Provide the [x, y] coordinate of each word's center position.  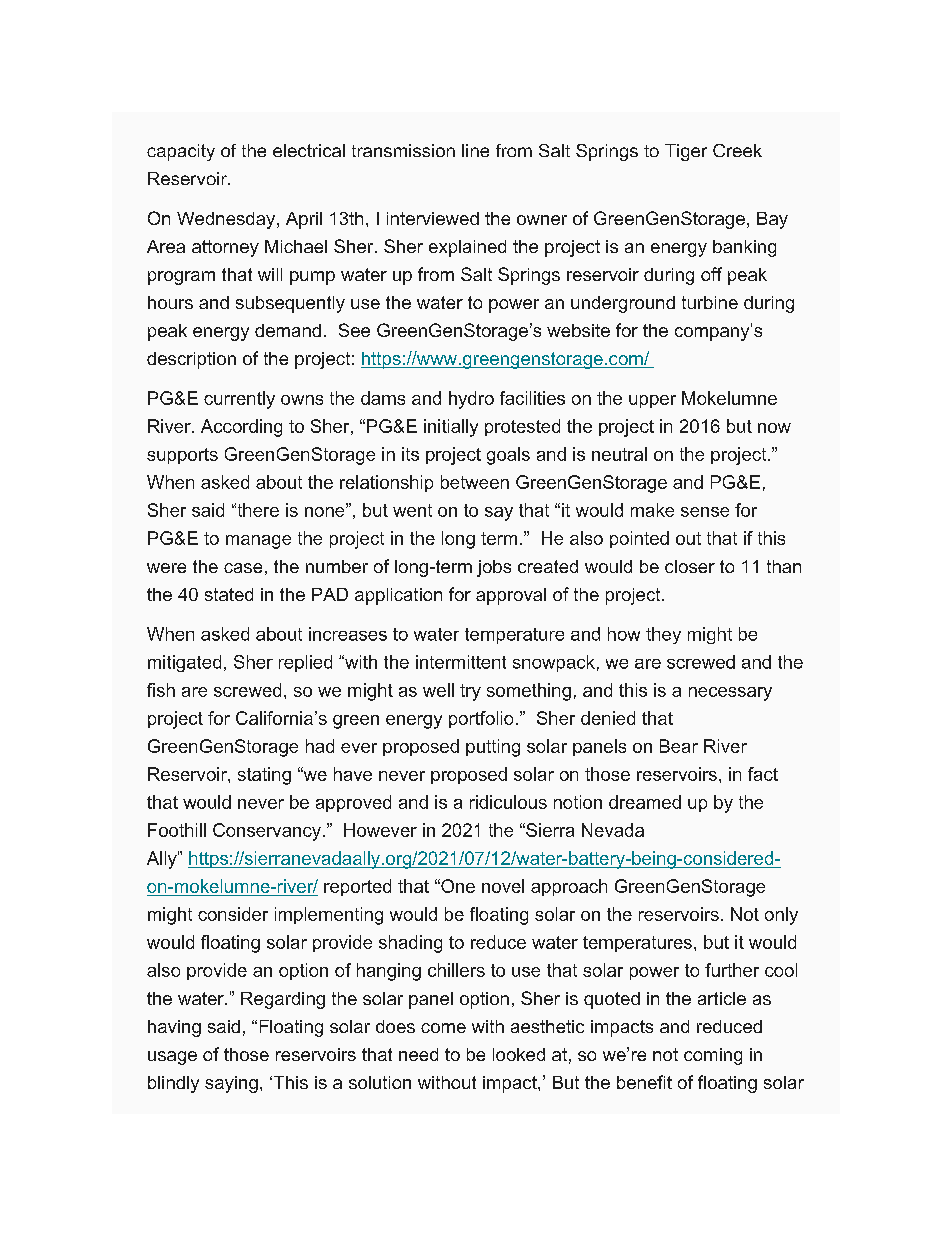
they [663, 635]
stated [229, 594]
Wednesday [227, 220]
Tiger [686, 152]
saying [231, 1084]
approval [511, 596]
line [475, 150]
